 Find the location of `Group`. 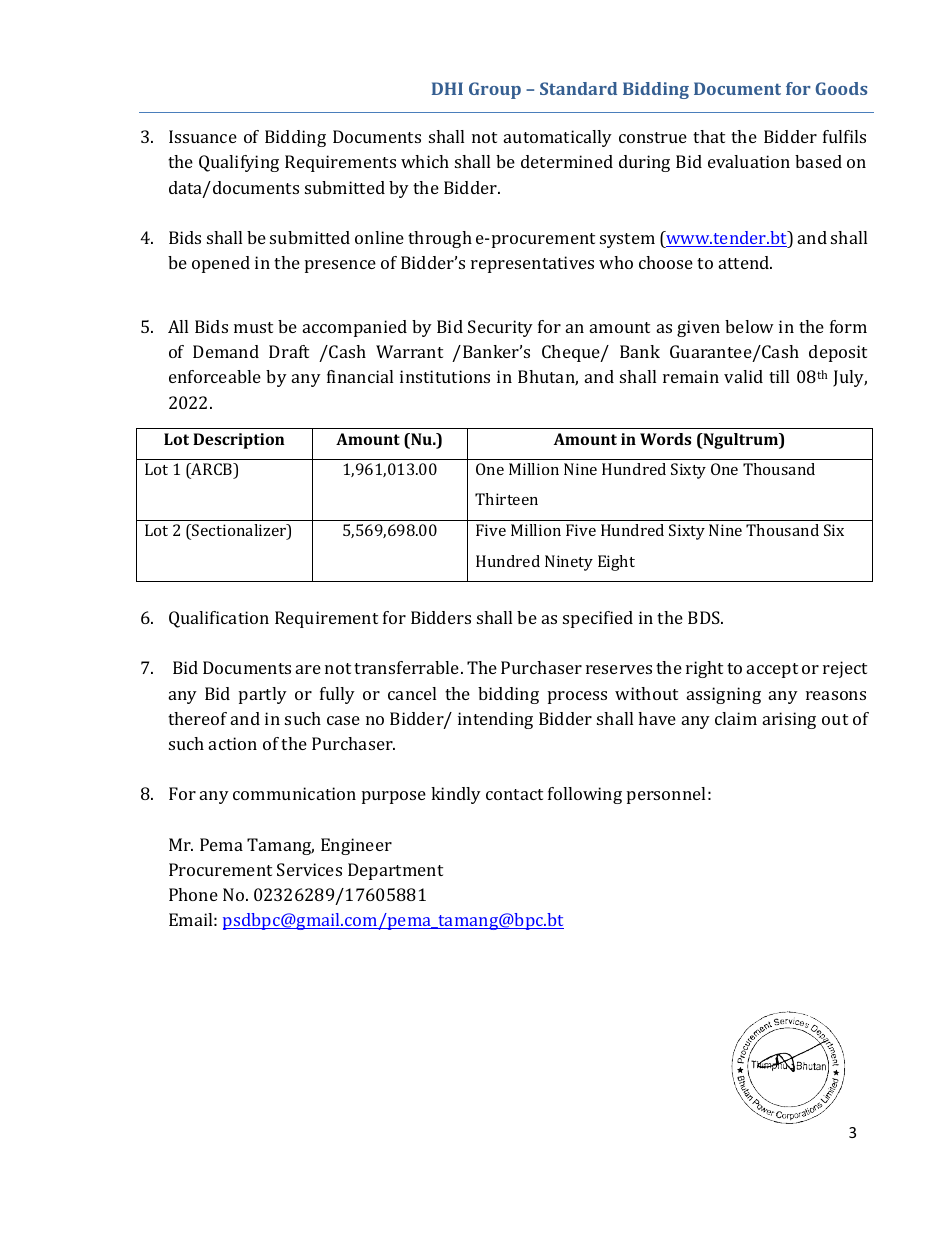

Group is located at coordinates (495, 90).
